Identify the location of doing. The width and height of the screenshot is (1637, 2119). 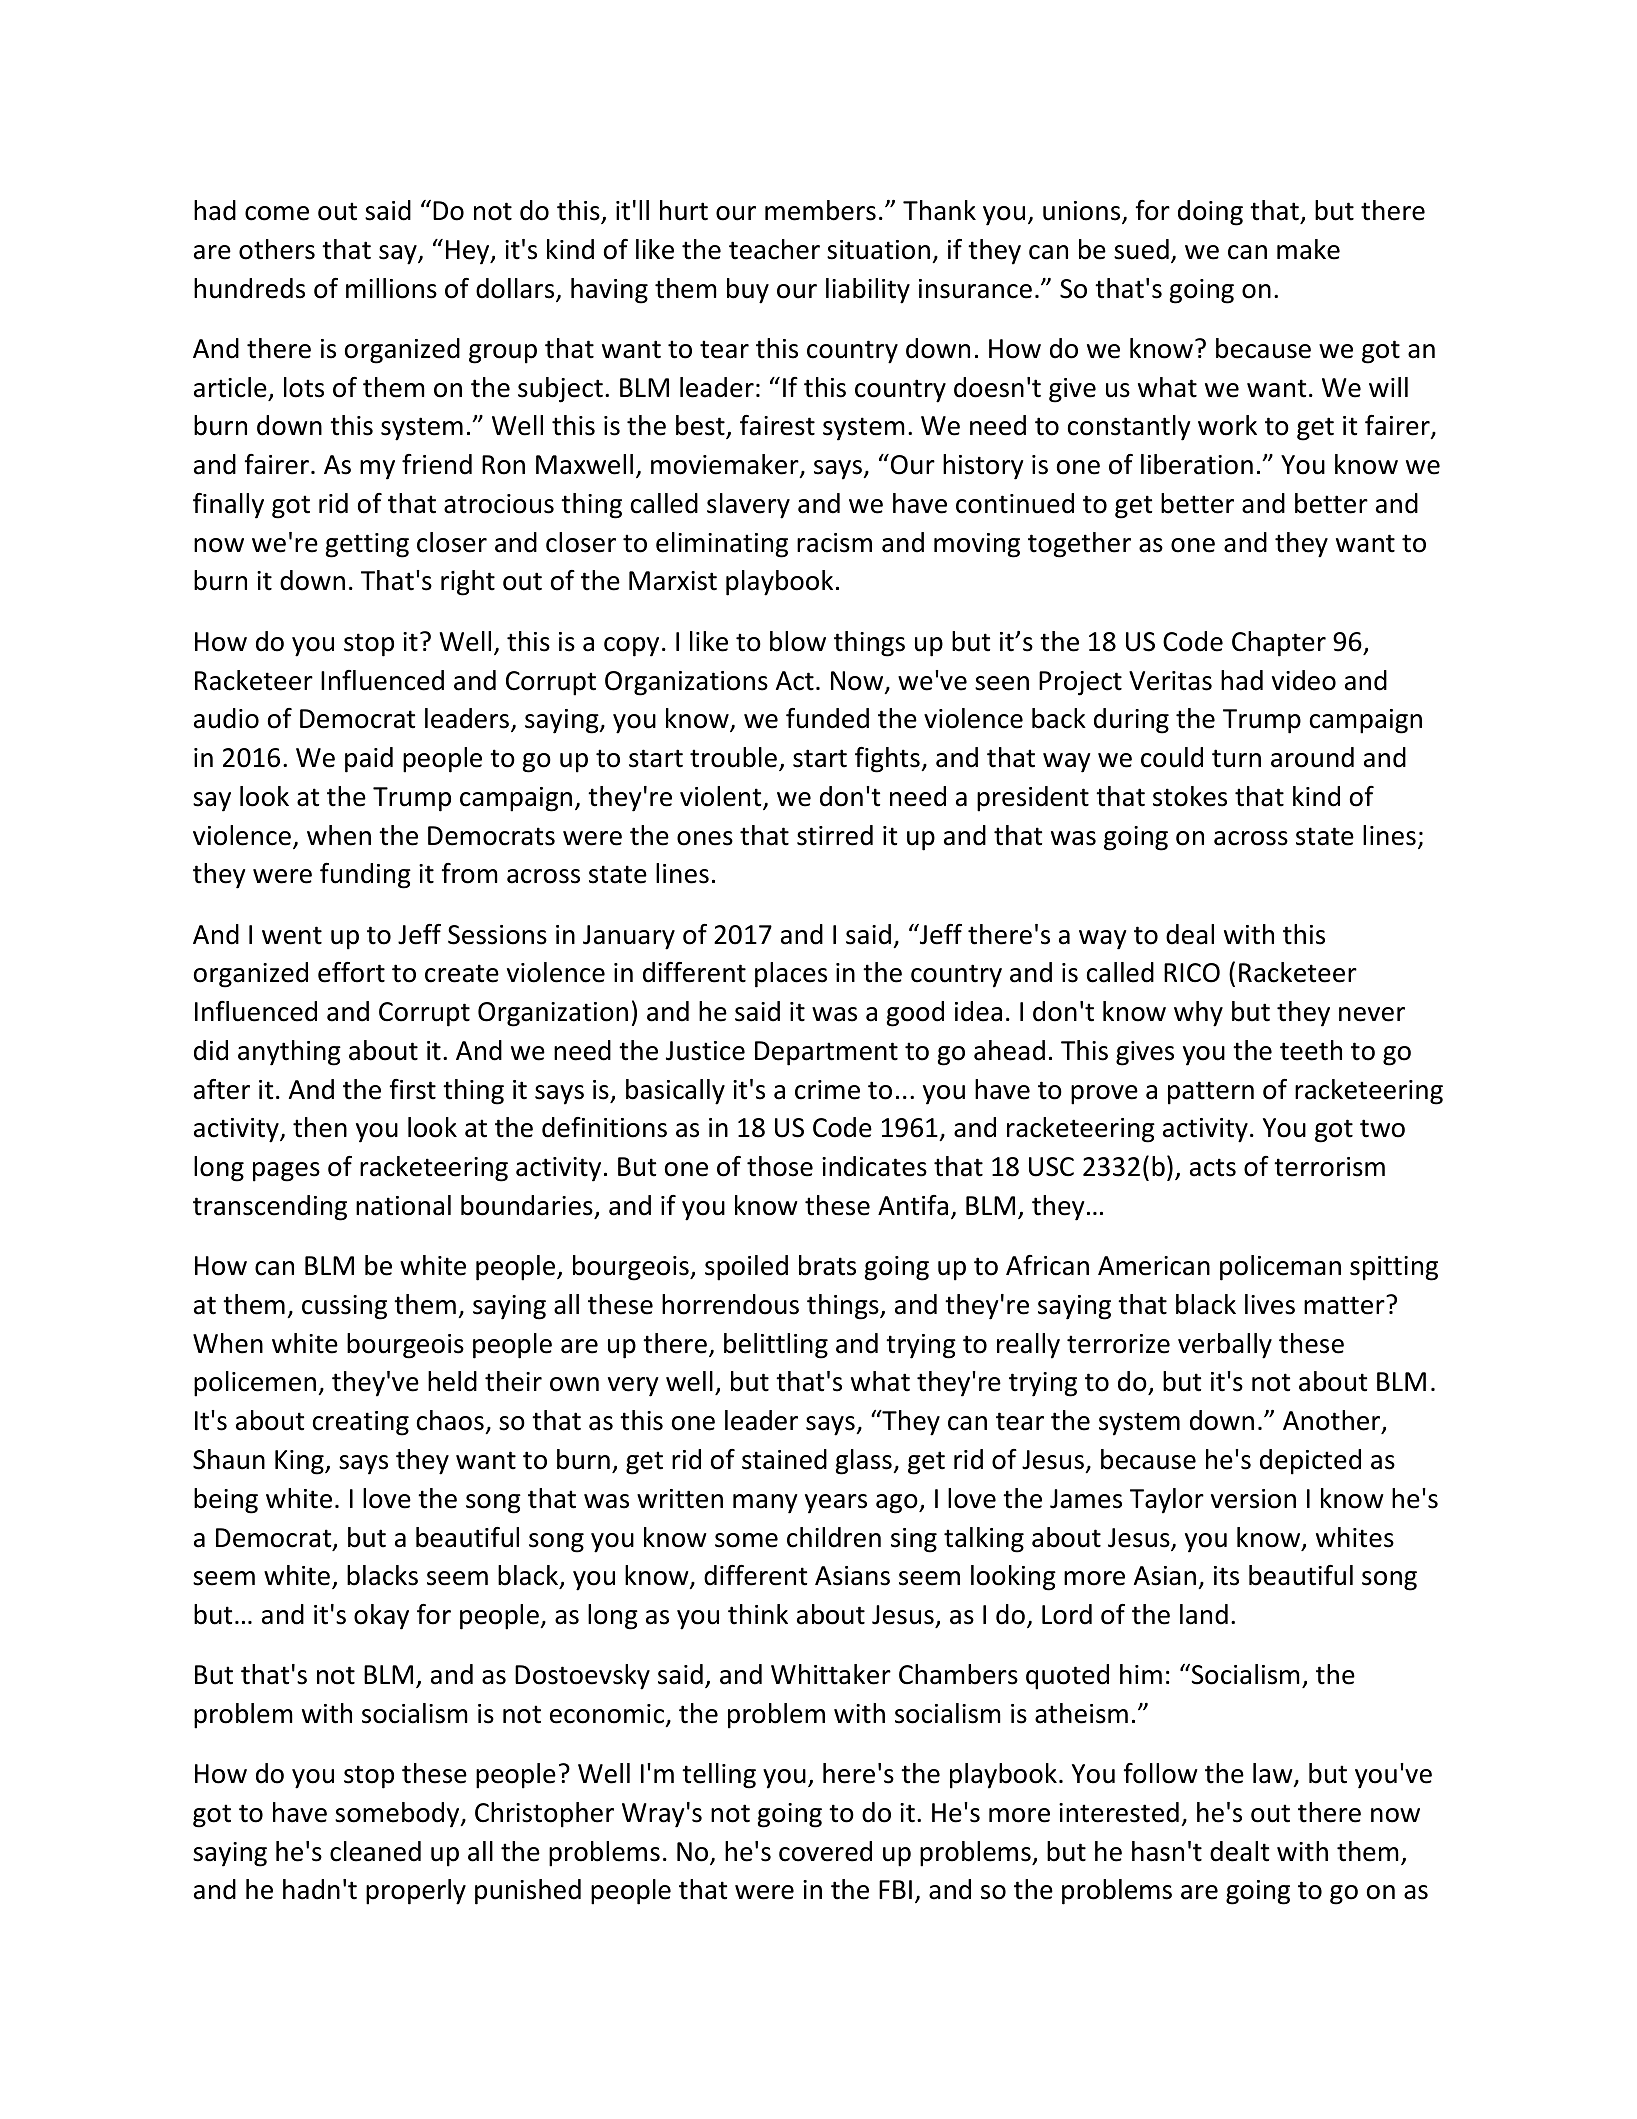
(1210, 213).
